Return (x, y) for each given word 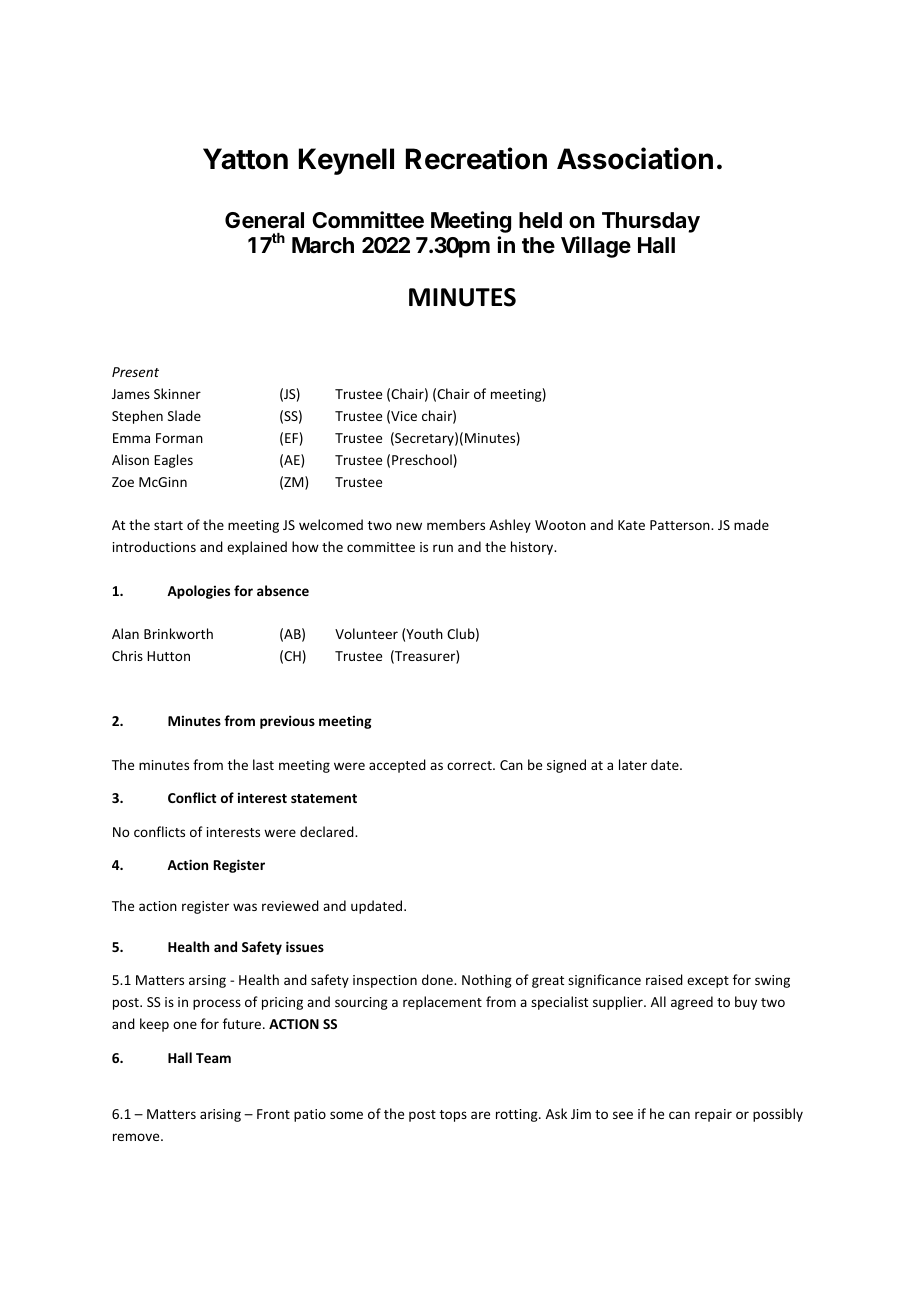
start (168, 525)
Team (213, 1058)
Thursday (651, 222)
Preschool (422, 459)
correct (470, 765)
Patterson (681, 525)
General (264, 220)
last (263, 764)
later (633, 764)
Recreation (476, 158)
